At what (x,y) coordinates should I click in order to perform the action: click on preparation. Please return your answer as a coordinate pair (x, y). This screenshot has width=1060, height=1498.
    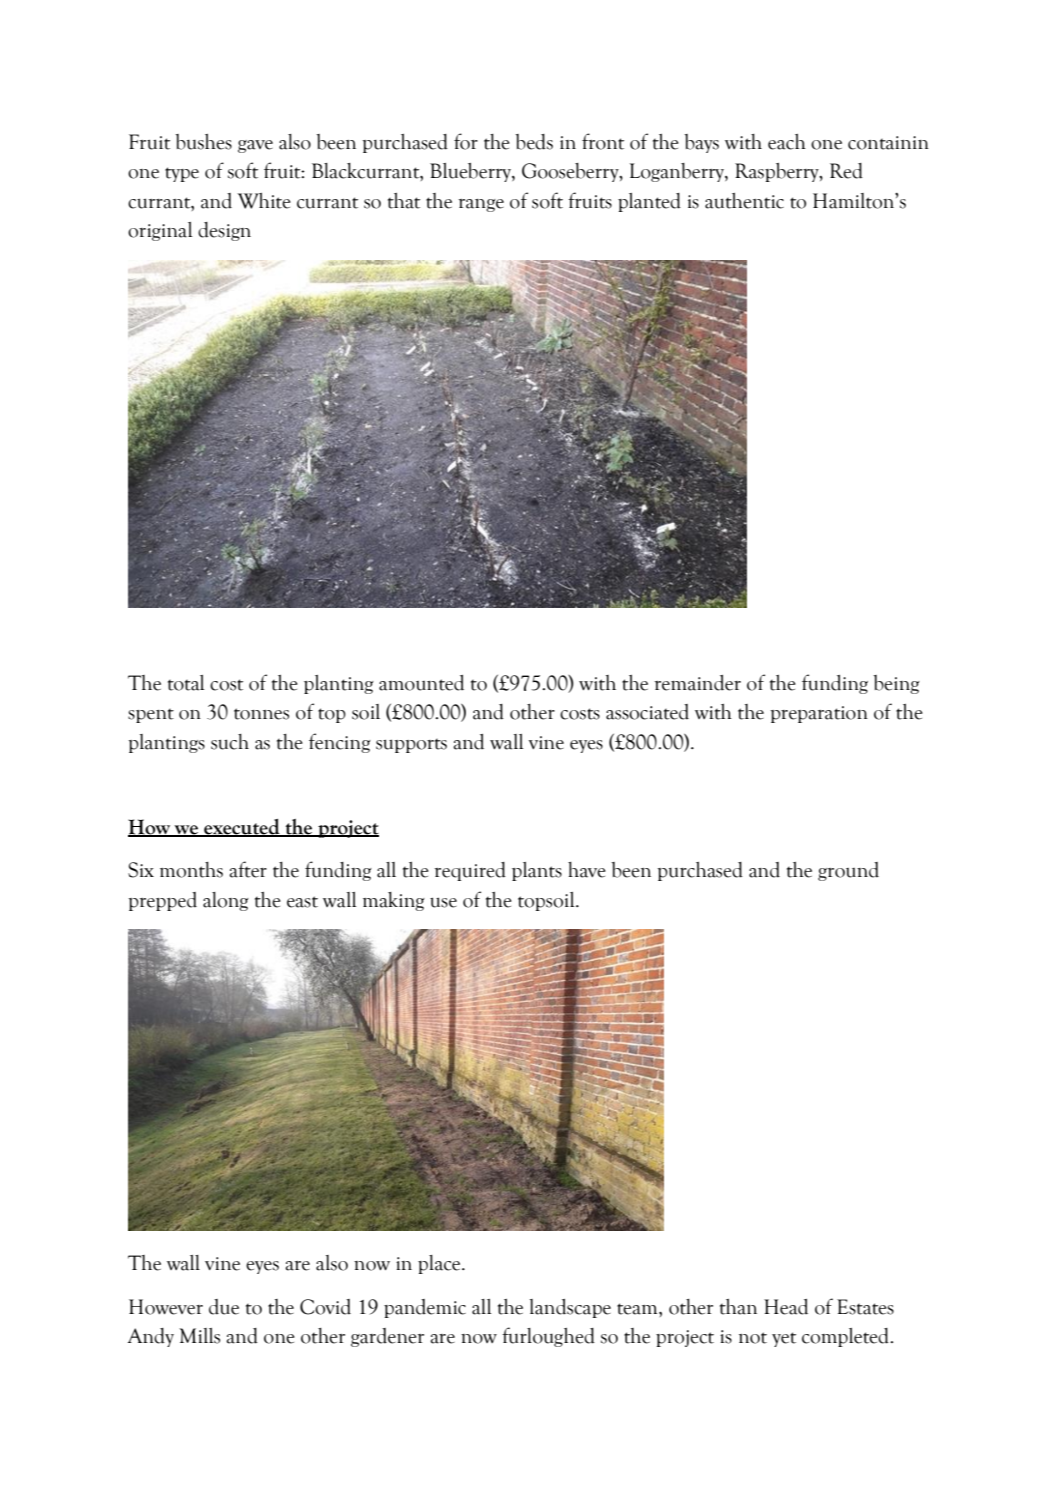
    Looking at the image, I should click on (819, 714).
